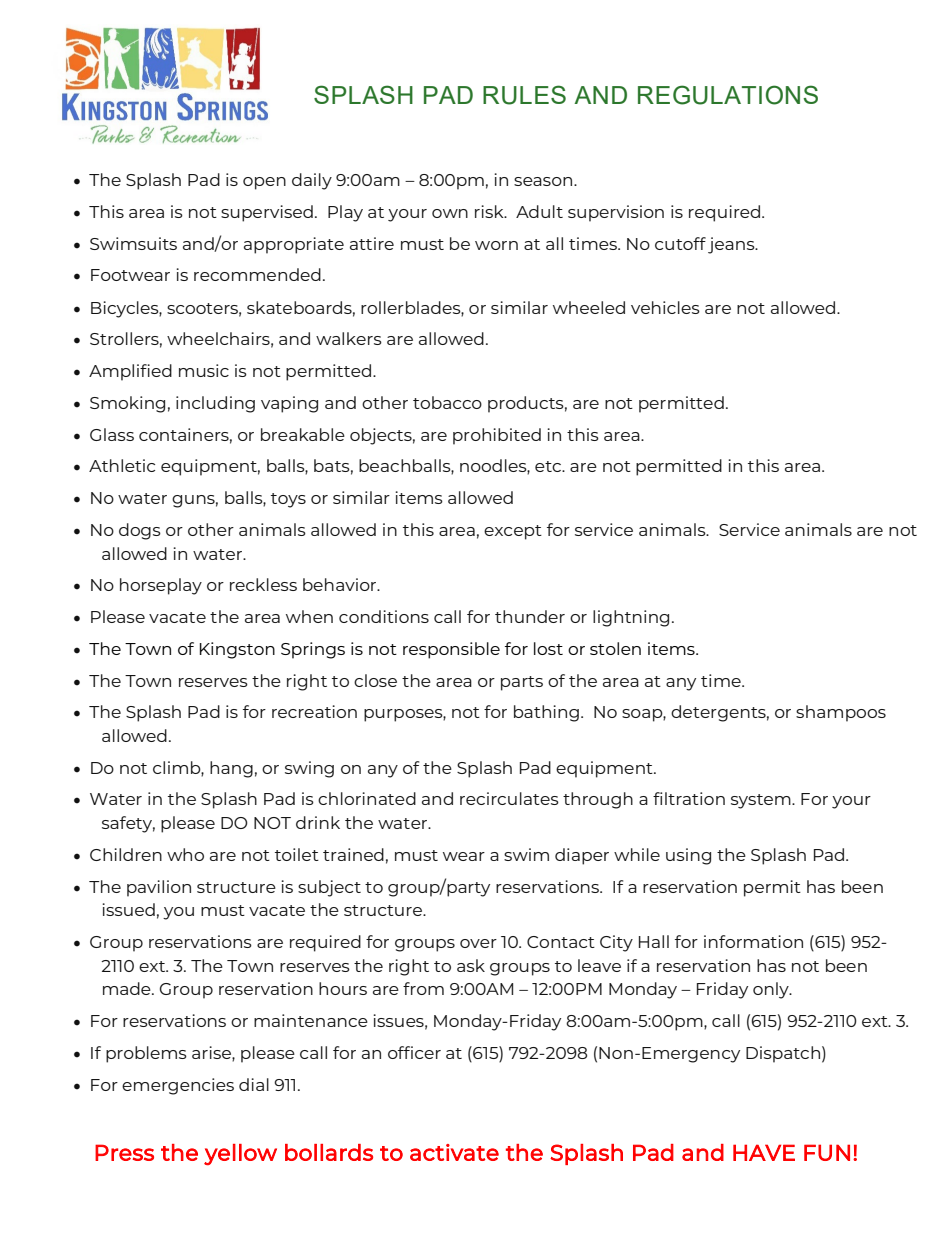 The height and width of the image is (1233, 952). I want to click on RULES, so click(524, 95).
